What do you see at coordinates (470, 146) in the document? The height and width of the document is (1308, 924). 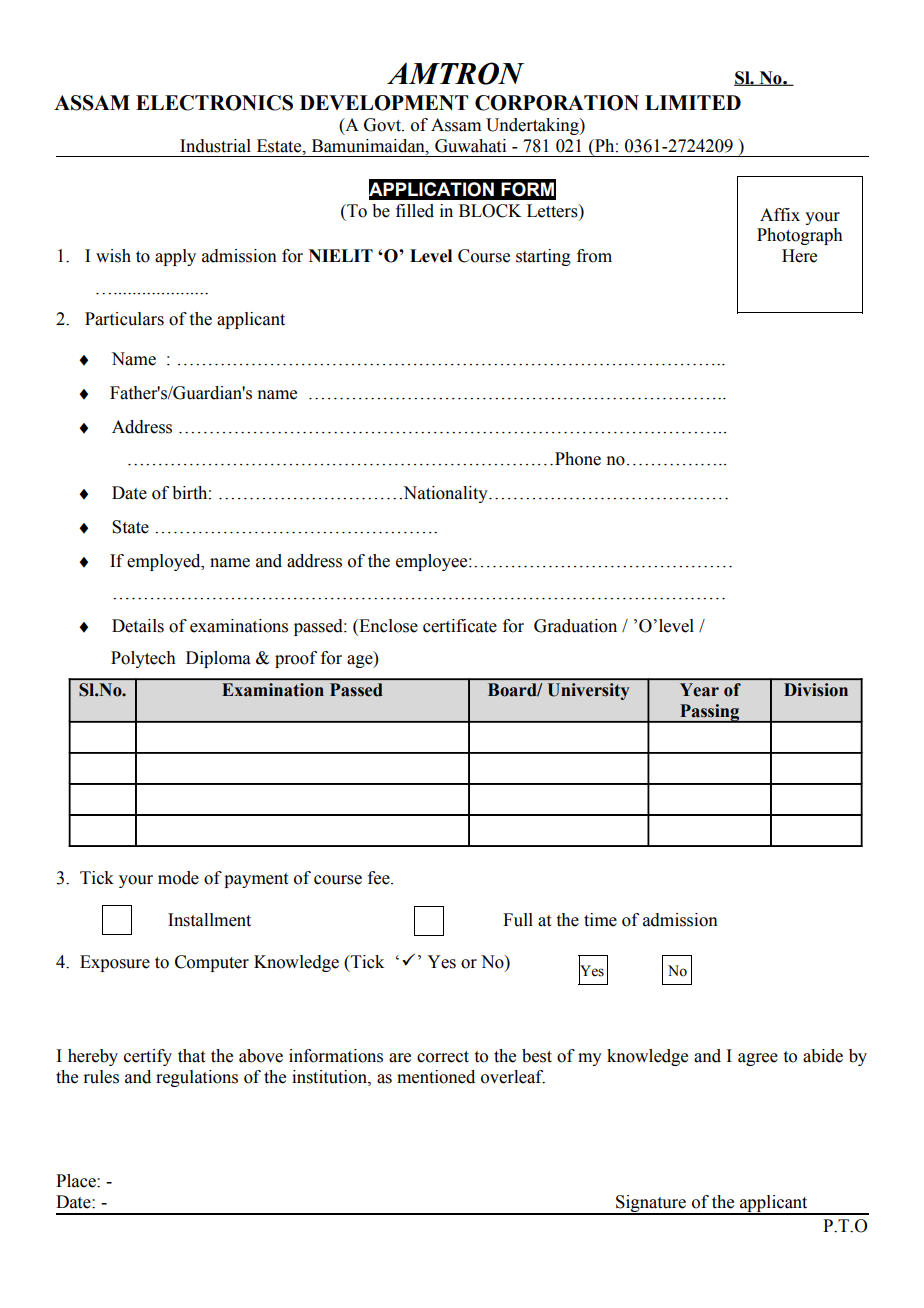 I see `Guwahati` at bounding box center [470, 146].
